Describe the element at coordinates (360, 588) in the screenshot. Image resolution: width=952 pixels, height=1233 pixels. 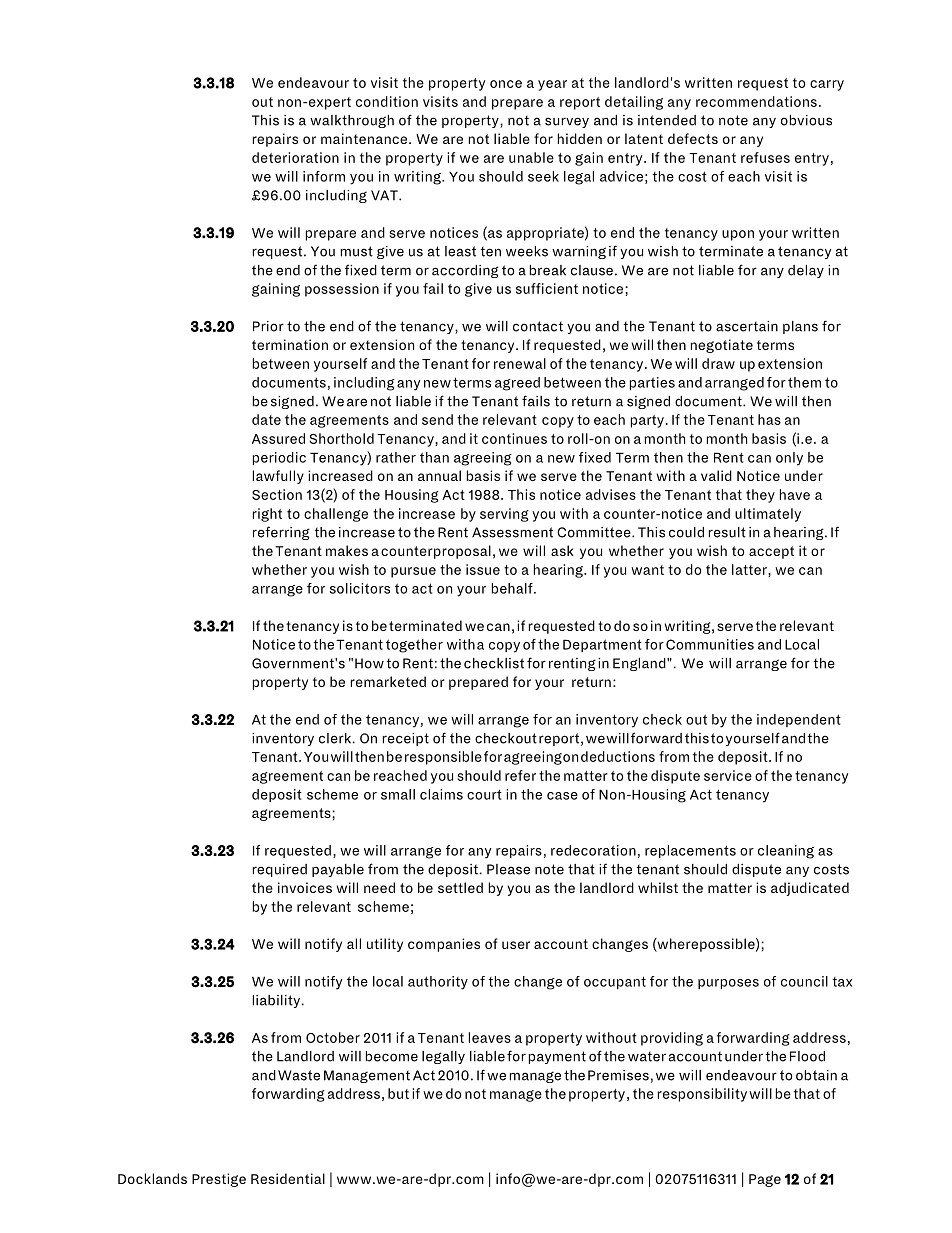
I see `solicitors` at that location.
